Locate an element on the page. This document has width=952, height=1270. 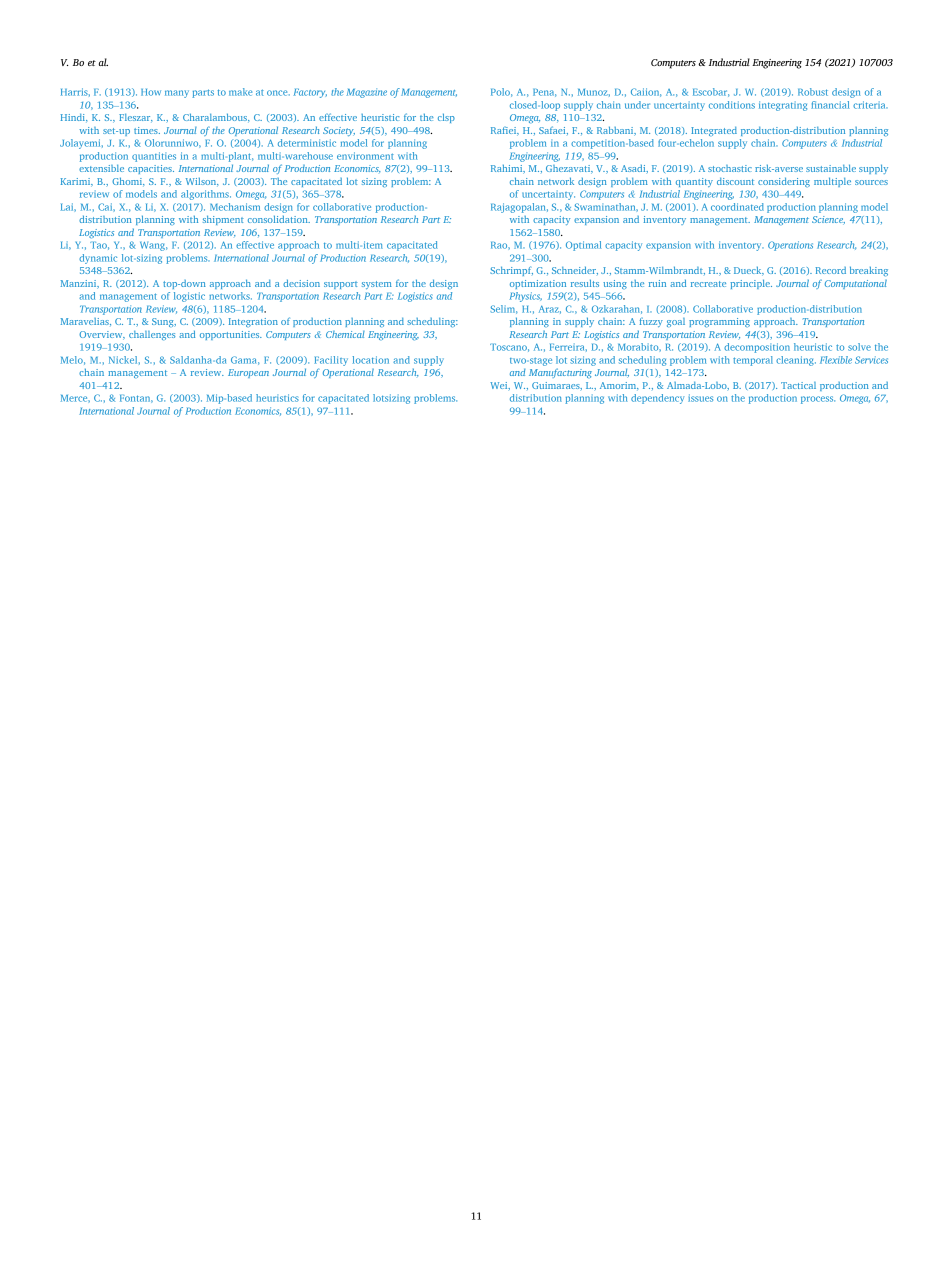
decision is located at coordinates (301, 283).
